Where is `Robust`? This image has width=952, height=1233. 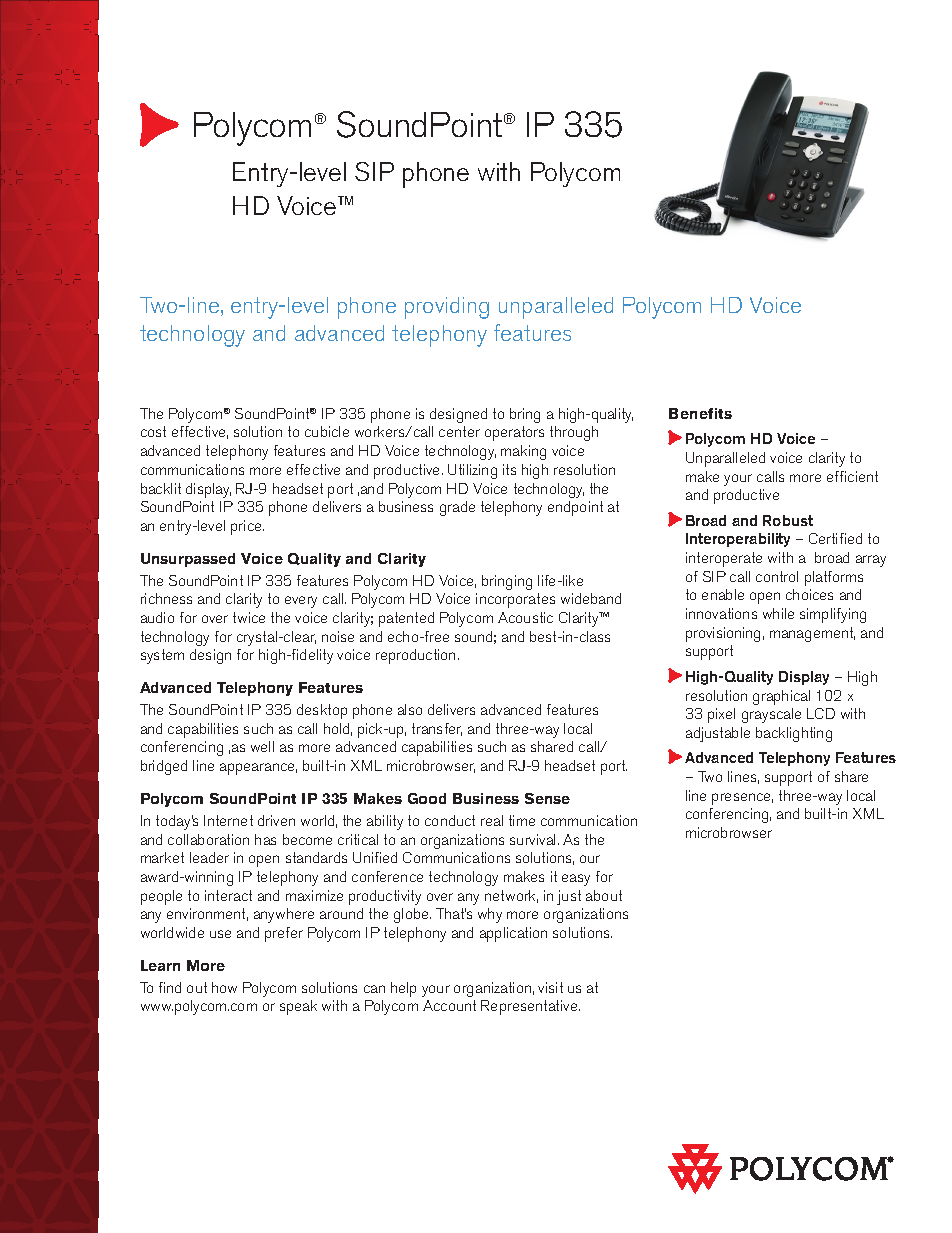 Robust is located at coordinates (788, 520).
